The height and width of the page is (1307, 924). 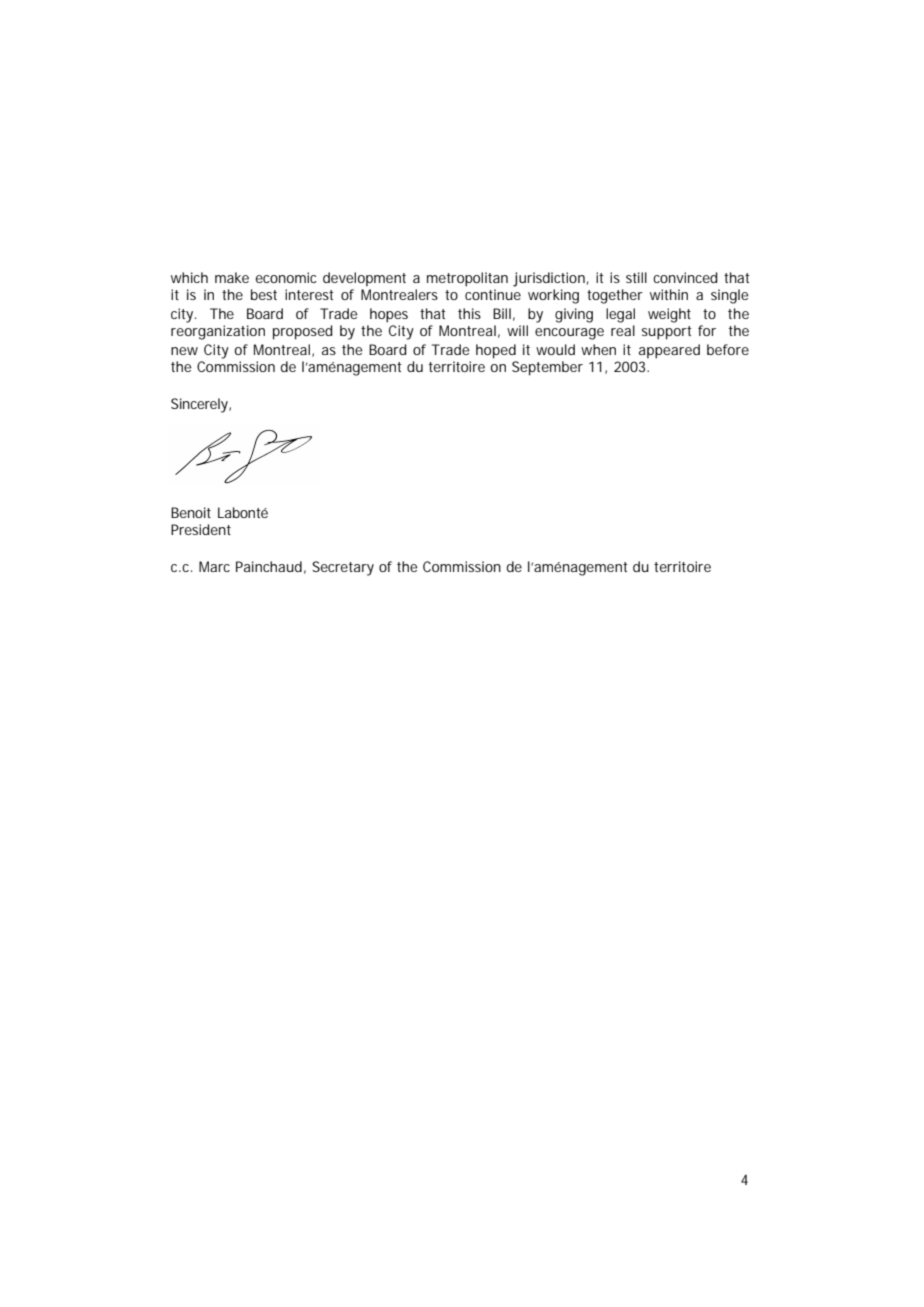 I want to click on metropolitan, so click(x=467, y=279).
